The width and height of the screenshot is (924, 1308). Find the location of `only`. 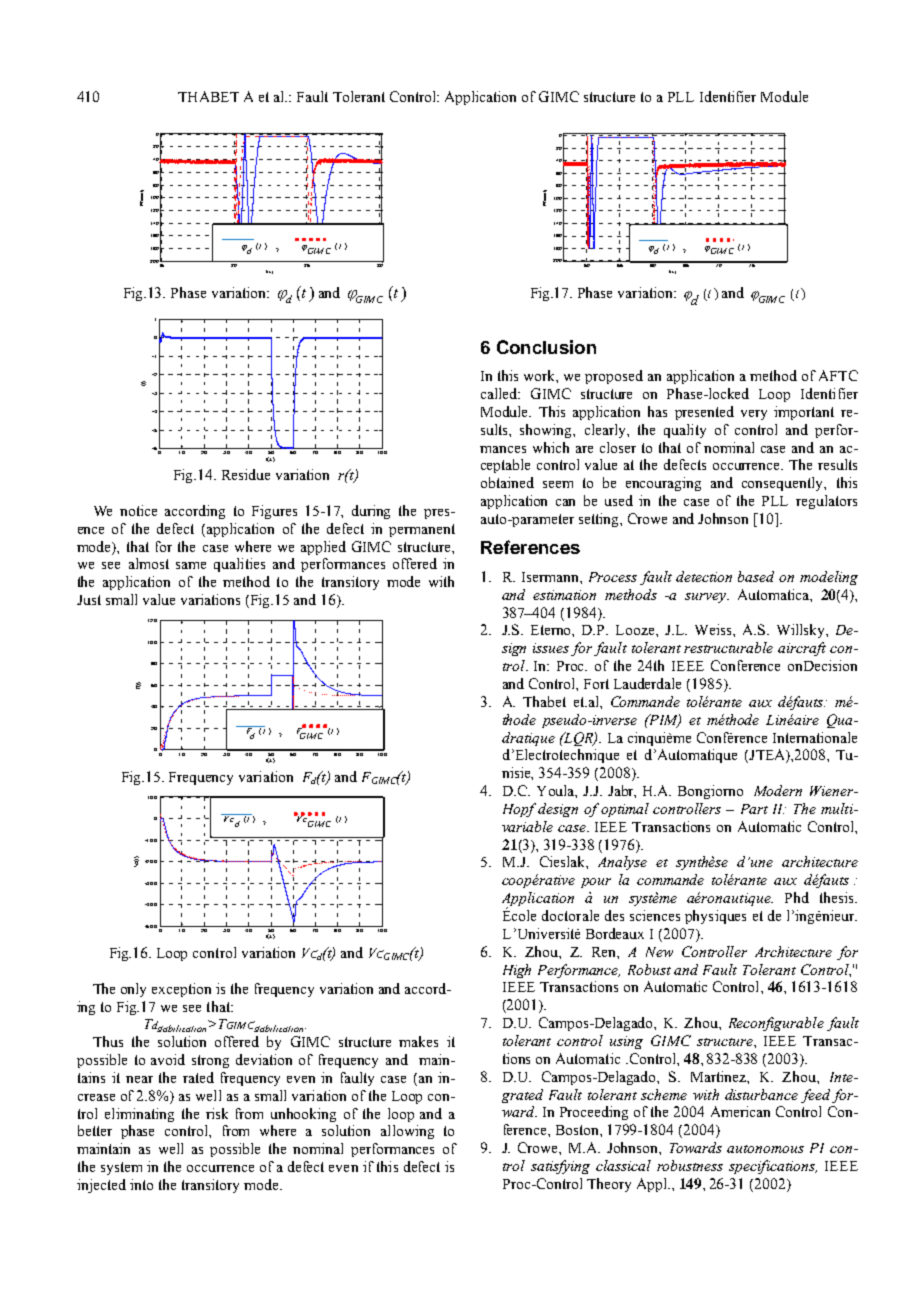

only is located at coordinates (133, 990).
